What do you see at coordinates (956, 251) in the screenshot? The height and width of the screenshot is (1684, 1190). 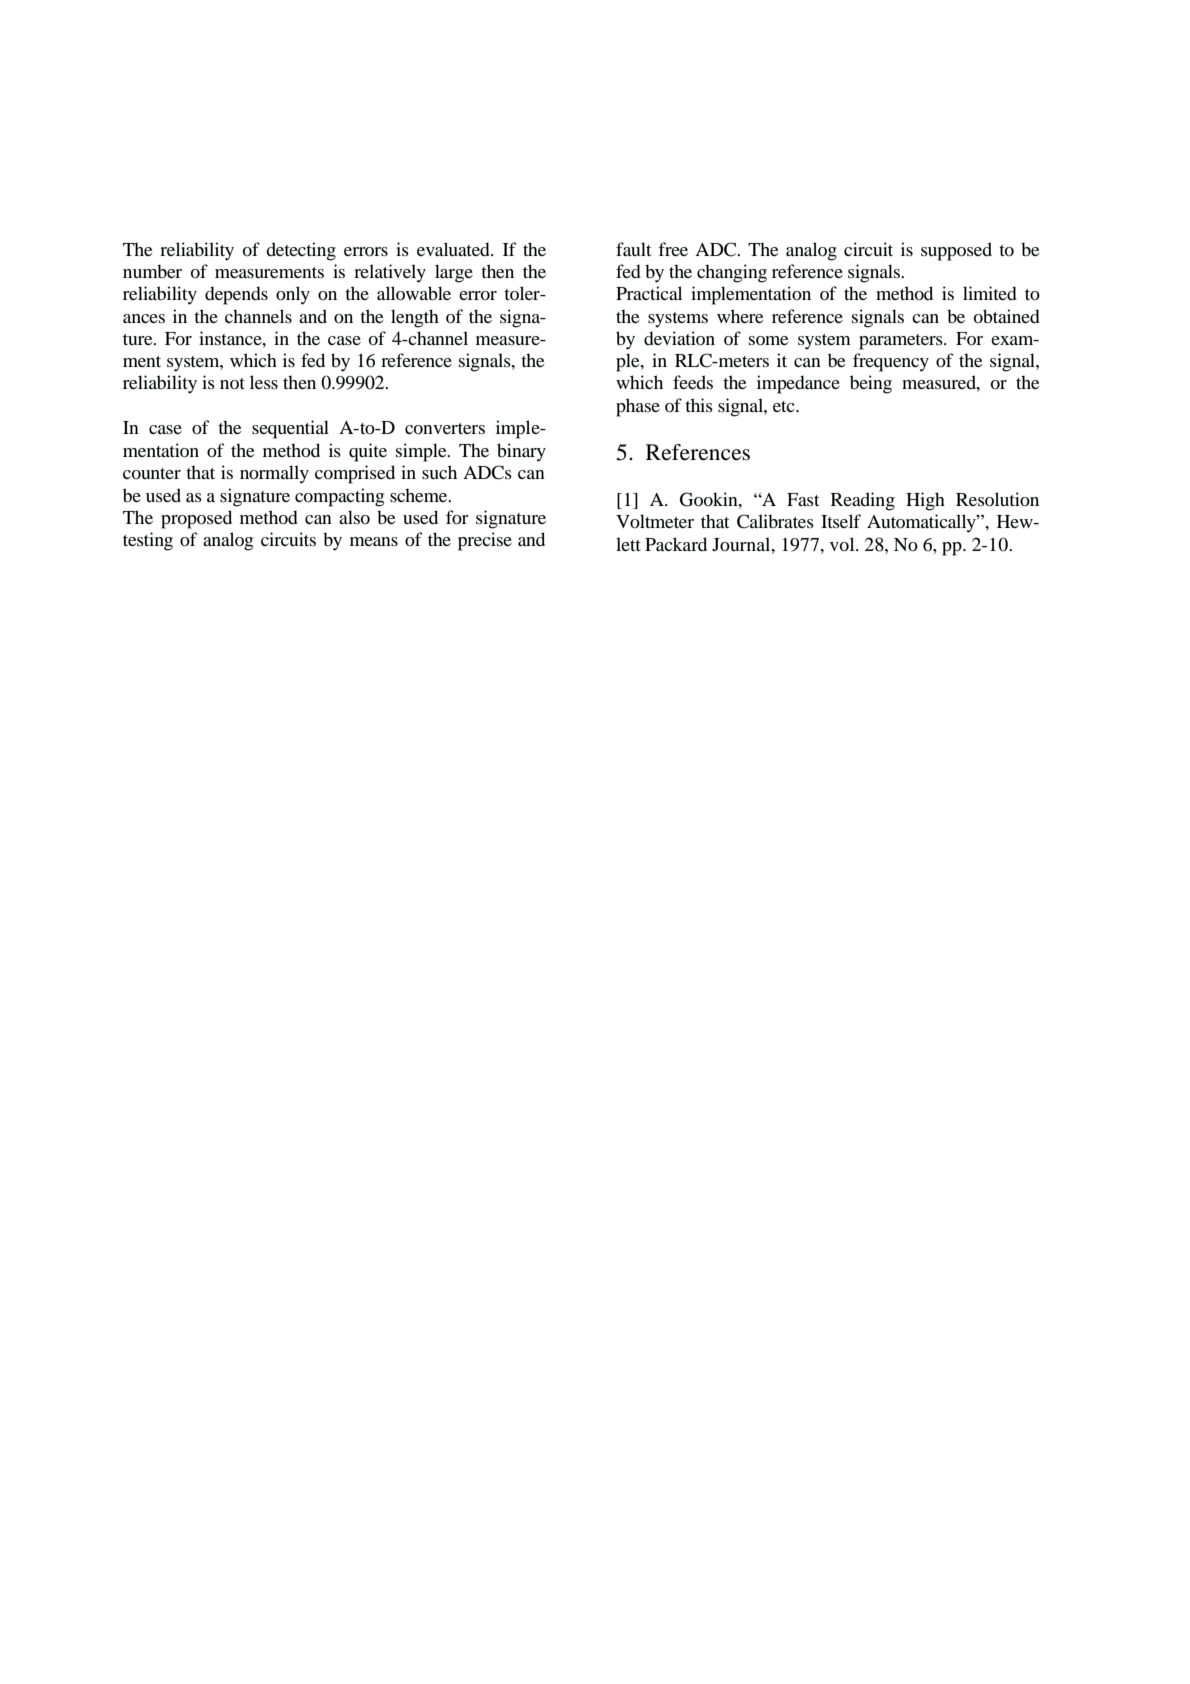 I see `supposed` at bounding box center [956, 251].
